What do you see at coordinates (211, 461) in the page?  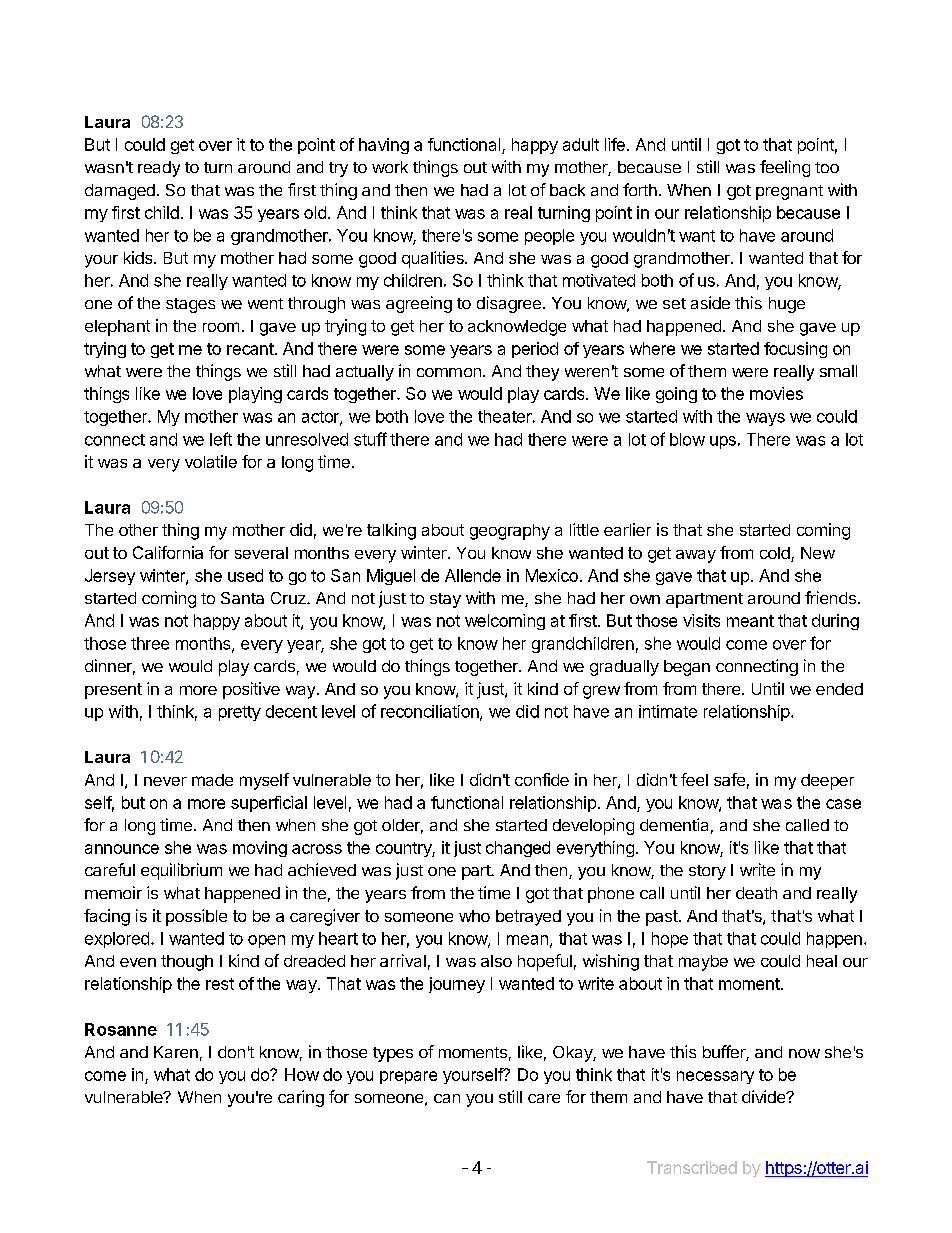 I see `volatile` at bounding box center [211, 461].
